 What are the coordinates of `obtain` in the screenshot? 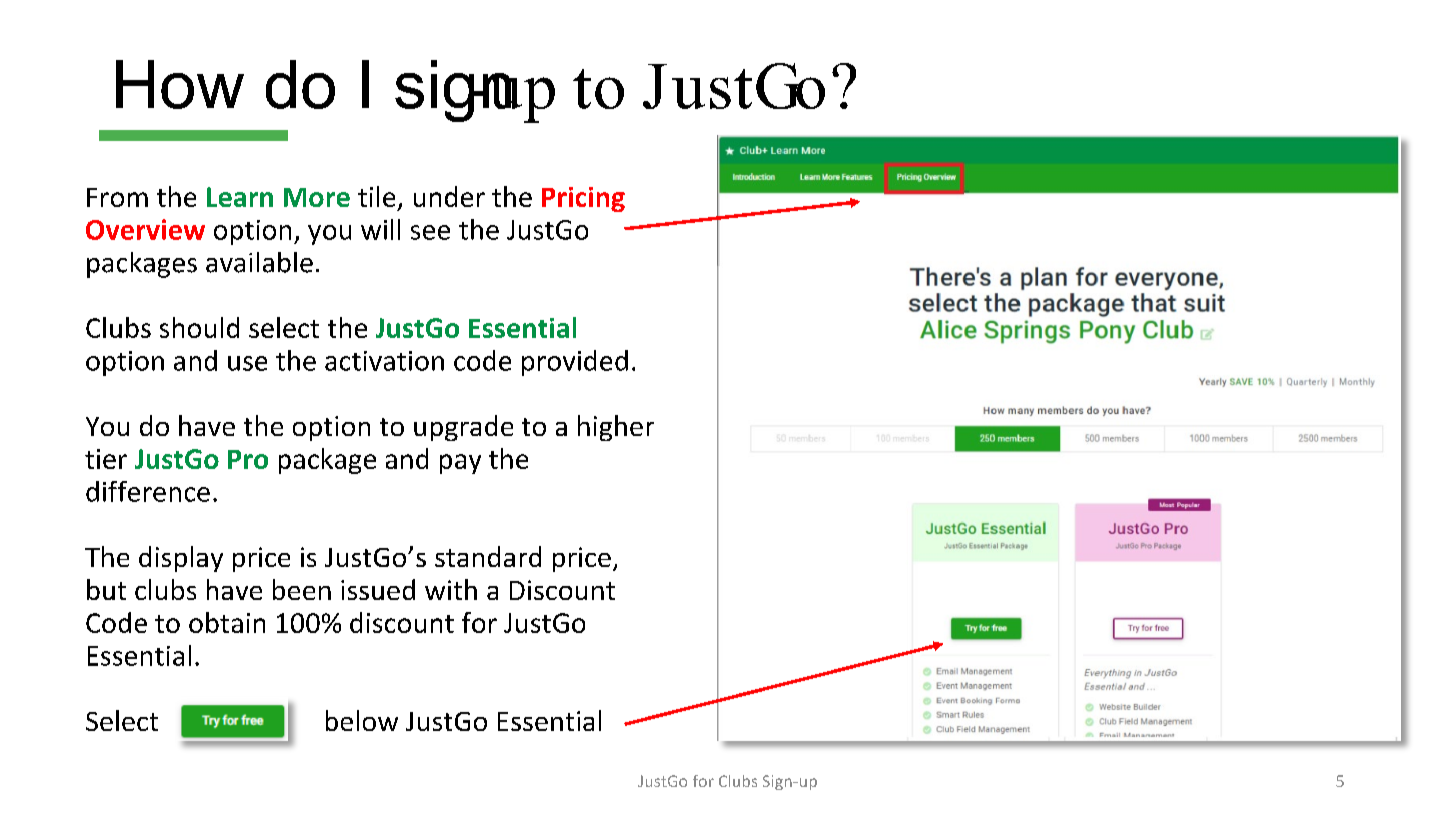 It's located at (227, 622).
